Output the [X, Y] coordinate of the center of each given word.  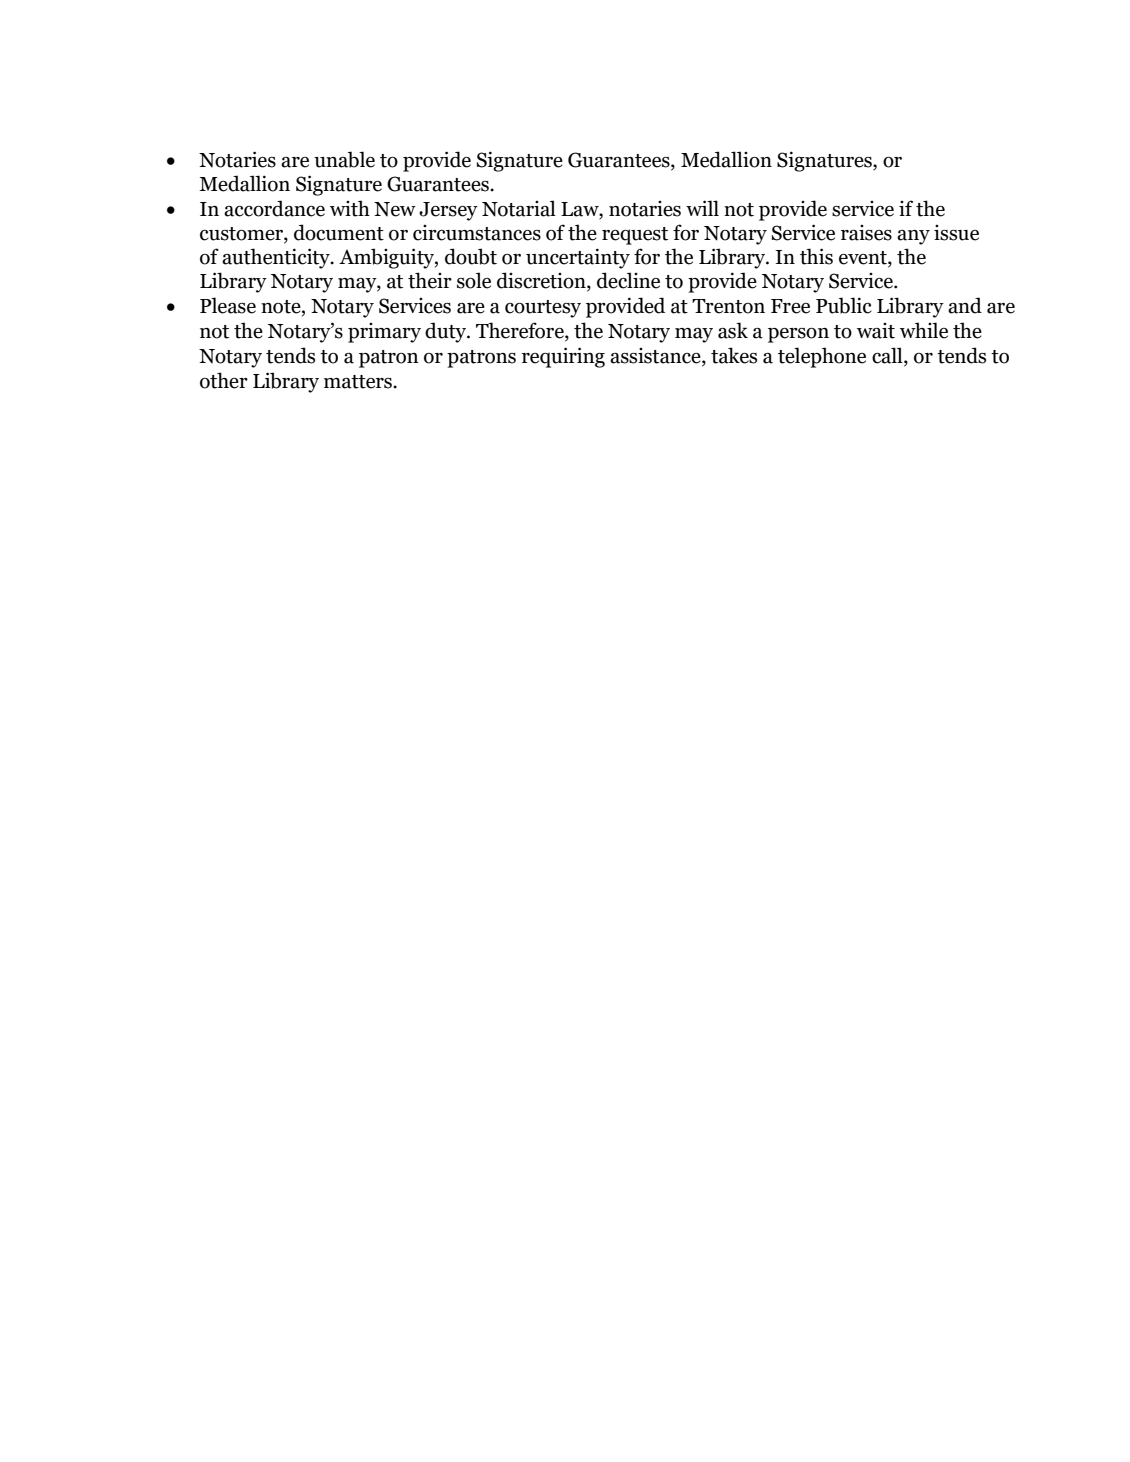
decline [628, 280]
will [702, 208]
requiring [563, 357]
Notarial [519, 208]
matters [359, 382]
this [816, 256]
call [888, 356]
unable [344, 159]
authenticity [277, 258]
